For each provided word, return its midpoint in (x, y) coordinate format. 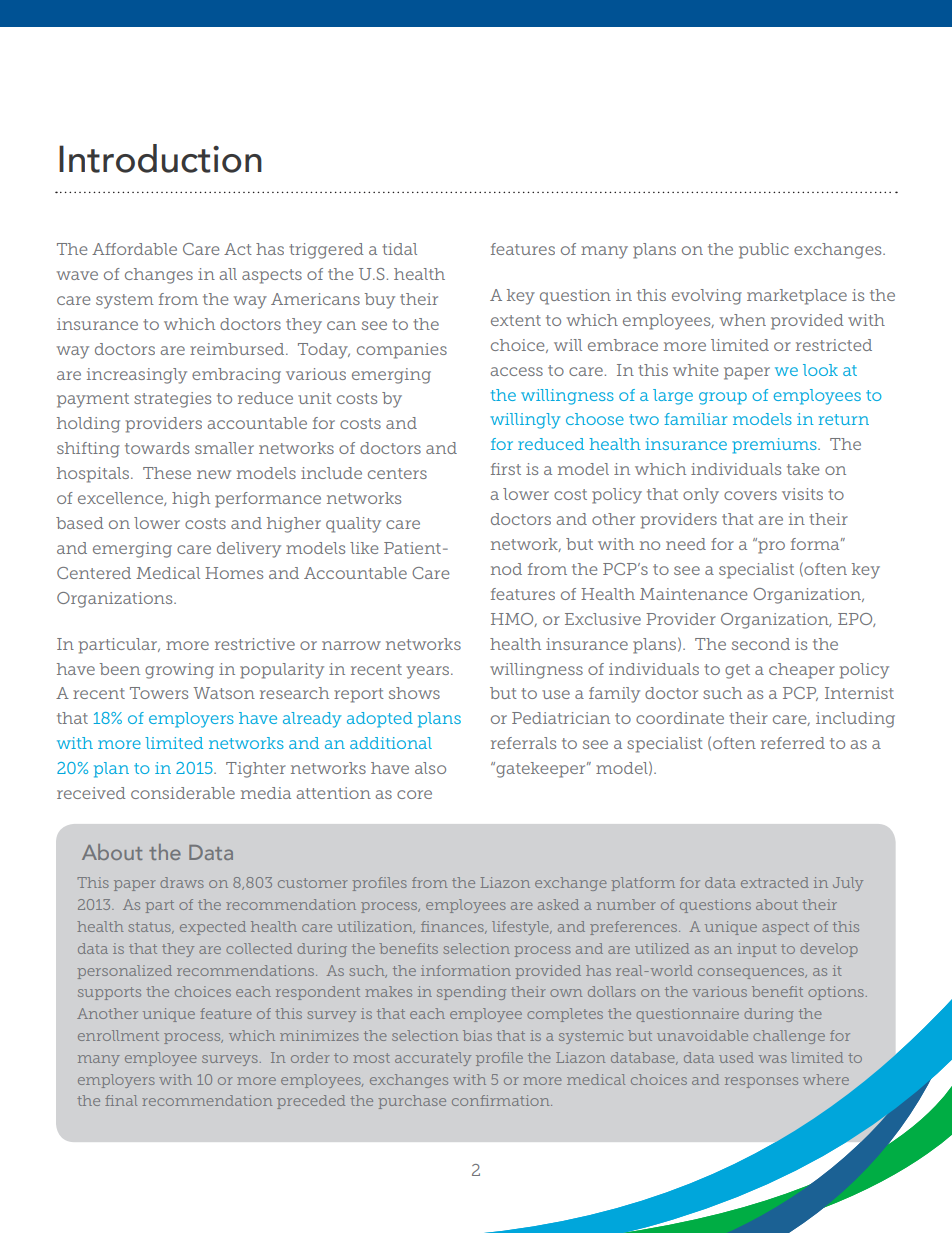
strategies (172, 400)
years (429, 672)
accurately (433, 1059)
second (761, 644)
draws (182, 882)
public (764, 251)
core (414, 794)
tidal (399, 249)
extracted (775, 882)
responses (761, 1082)
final (121, 1100)
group (723, 398)
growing (179, 671)
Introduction (160, 158)
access (517, 371)
